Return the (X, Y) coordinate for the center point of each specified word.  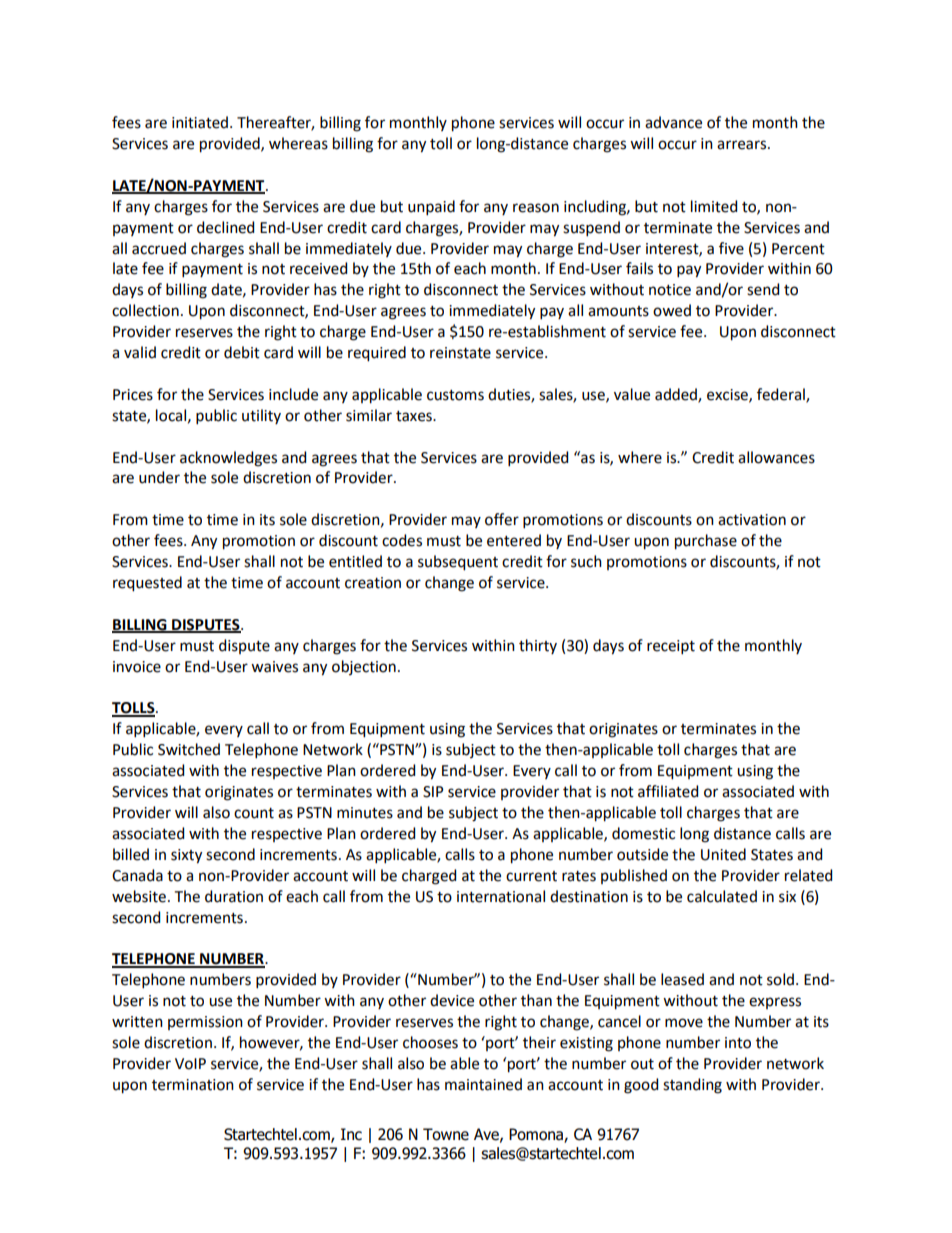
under (159, 477)
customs (455, 395)
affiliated (668, 791)
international (501, 896)
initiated (200, 122)
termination (193, 1085)
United (723, 854)
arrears (743, 145)
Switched (189, 749)
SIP (433, 792)
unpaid (431, 207)
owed (672, 310)
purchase (706, 542)
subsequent (458, 563)
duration (234, 896)
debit (242, 352)
